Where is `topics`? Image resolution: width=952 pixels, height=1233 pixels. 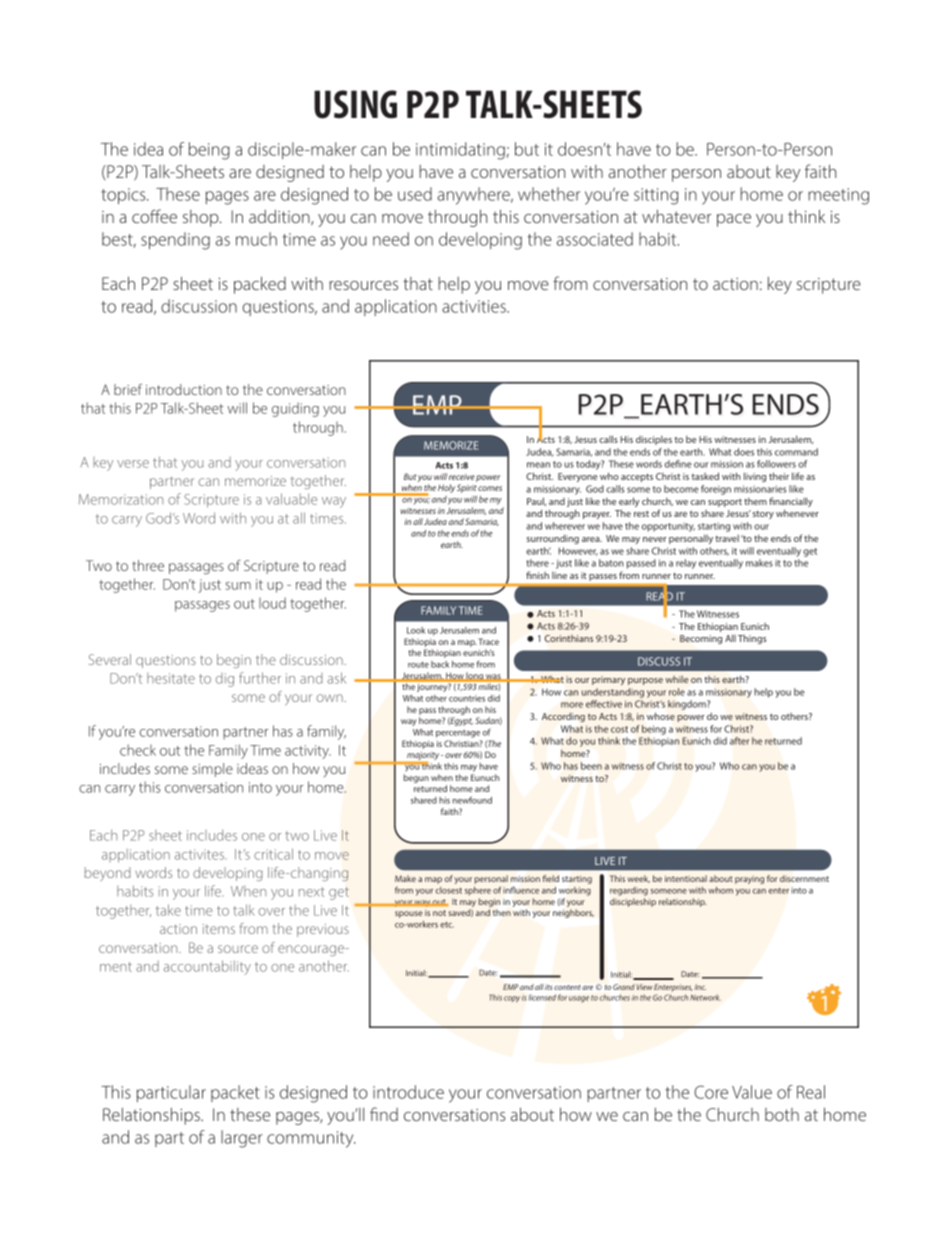
topics is located at coordinates (124, 196).
